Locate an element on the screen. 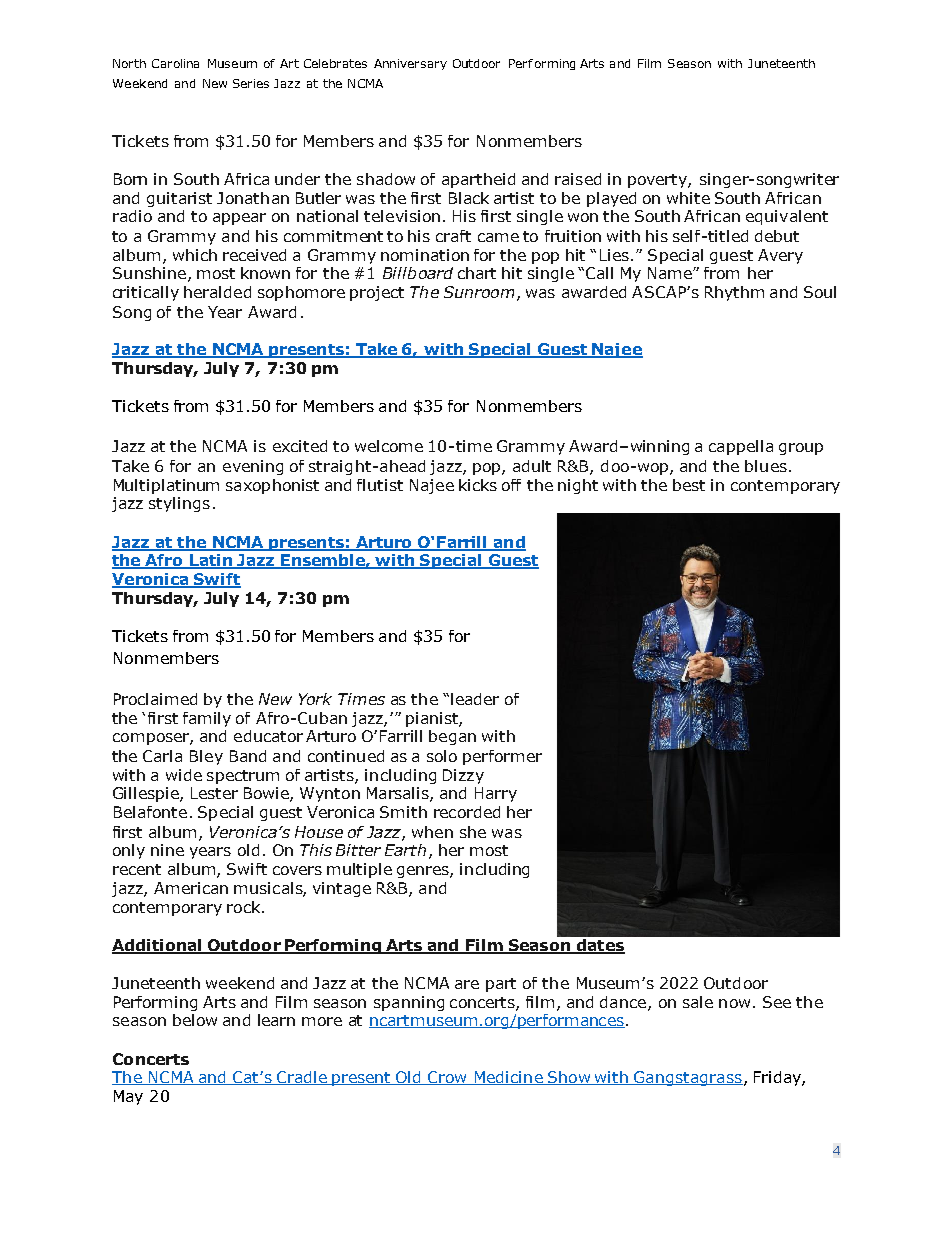  Anniversary is located at coordinates (410, 64).
